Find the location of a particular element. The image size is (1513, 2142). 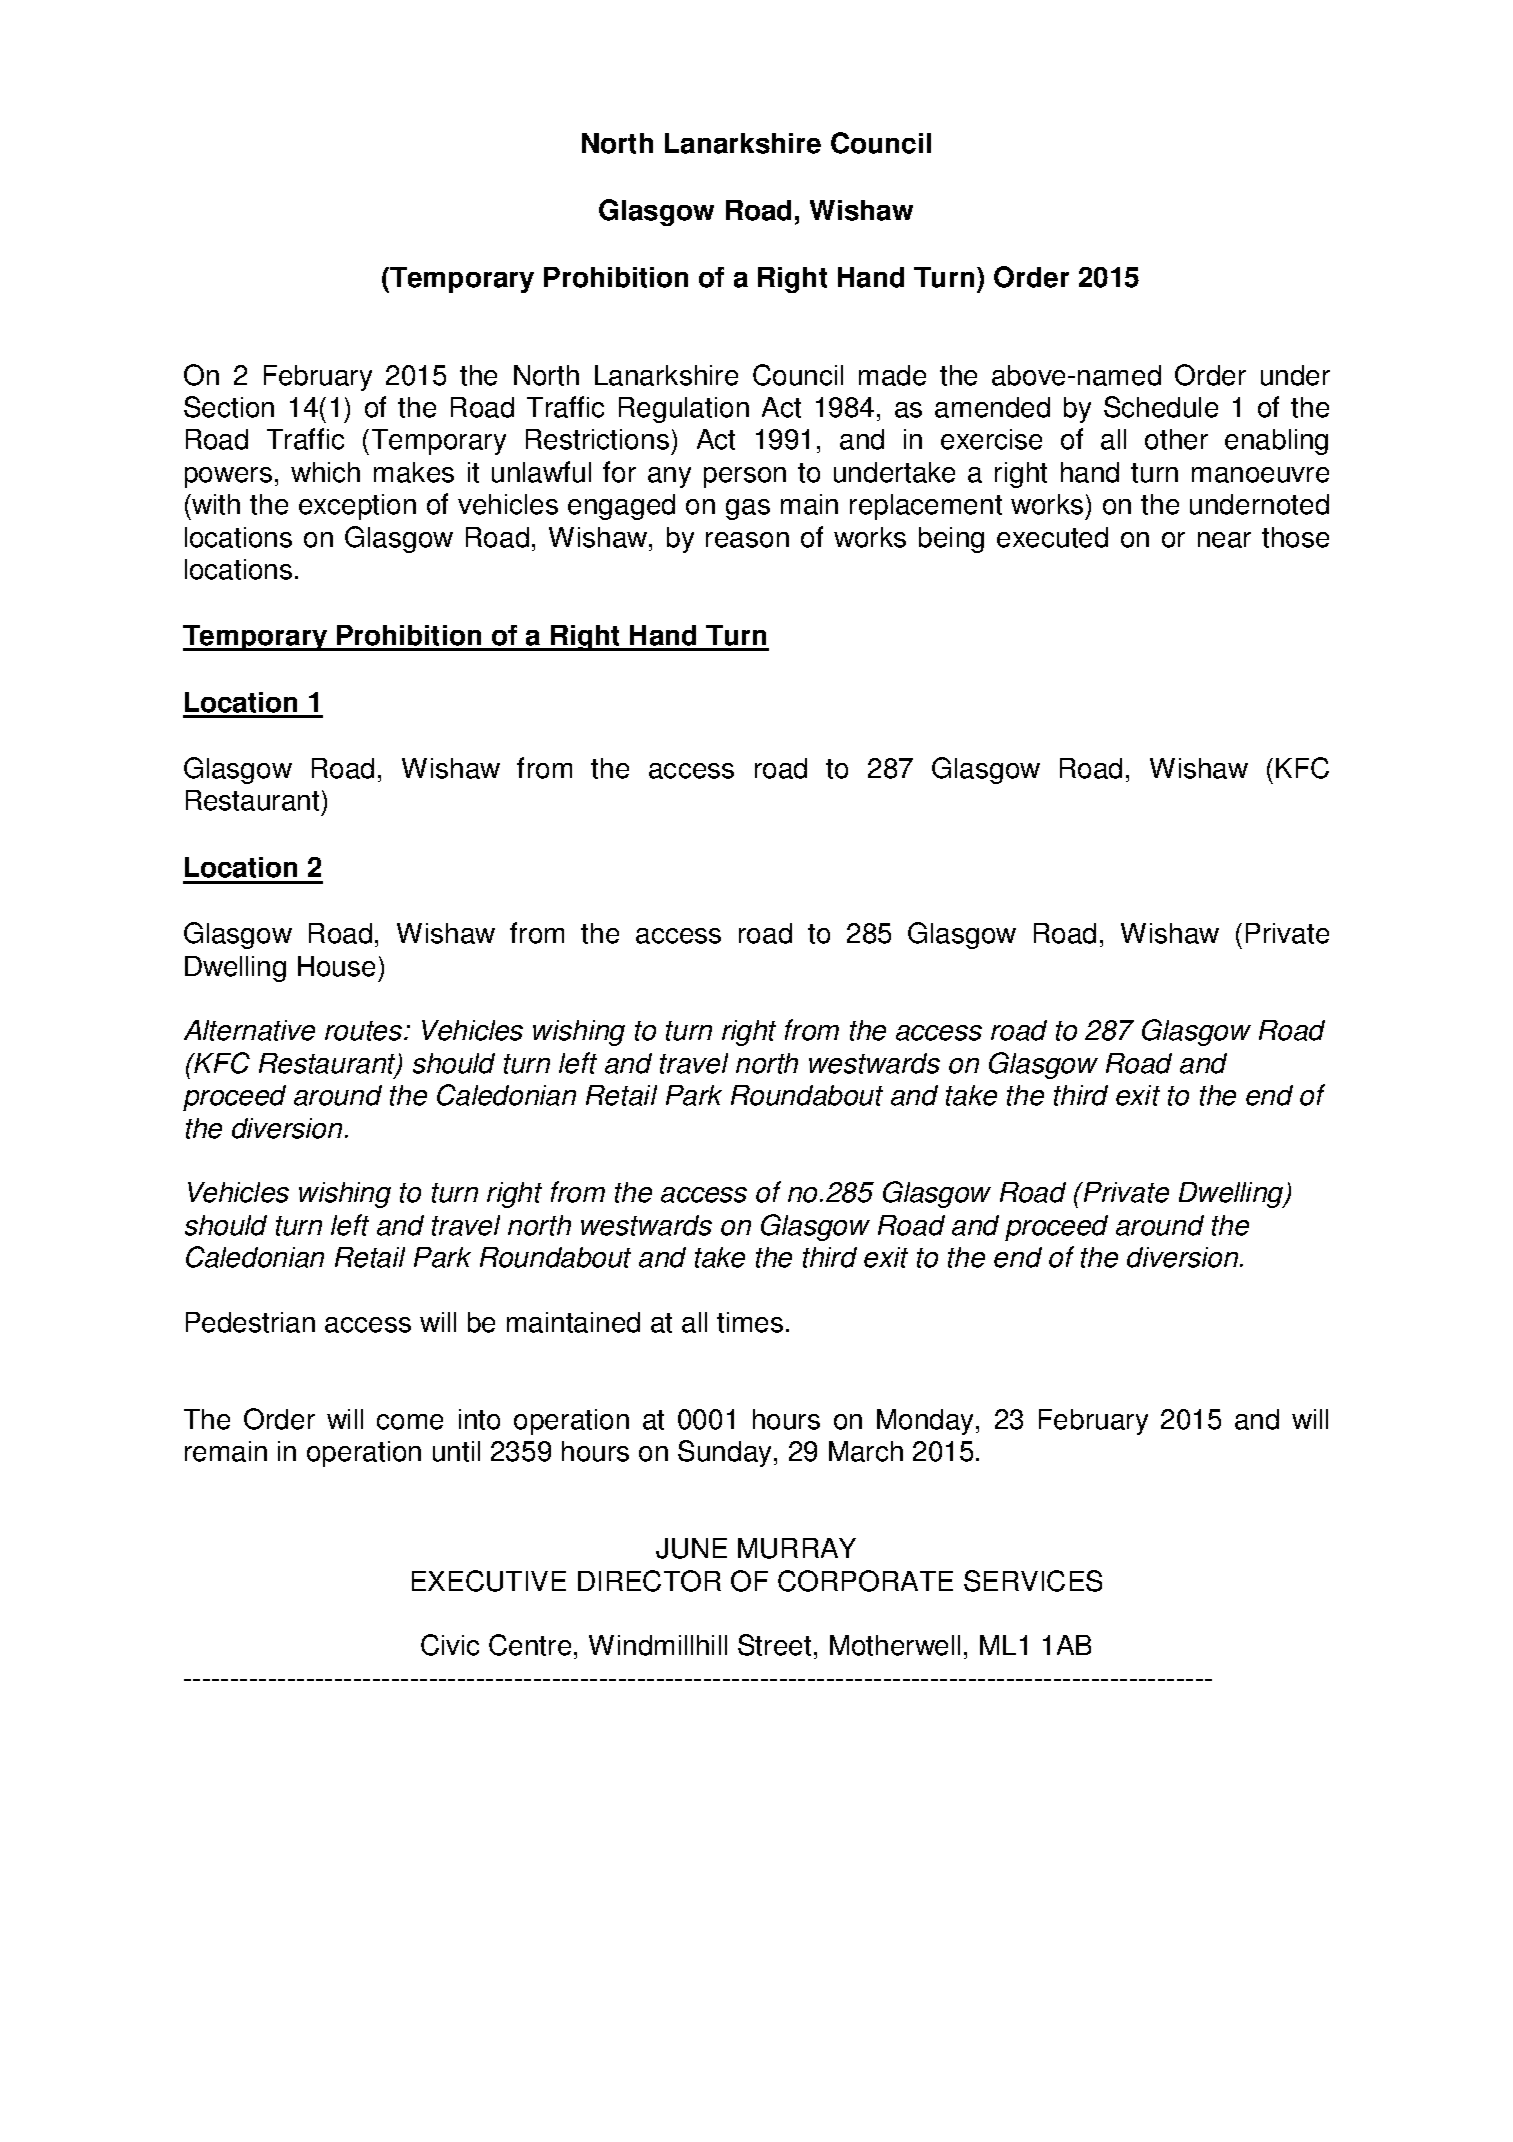

which is located at coordinates (325, 472).
